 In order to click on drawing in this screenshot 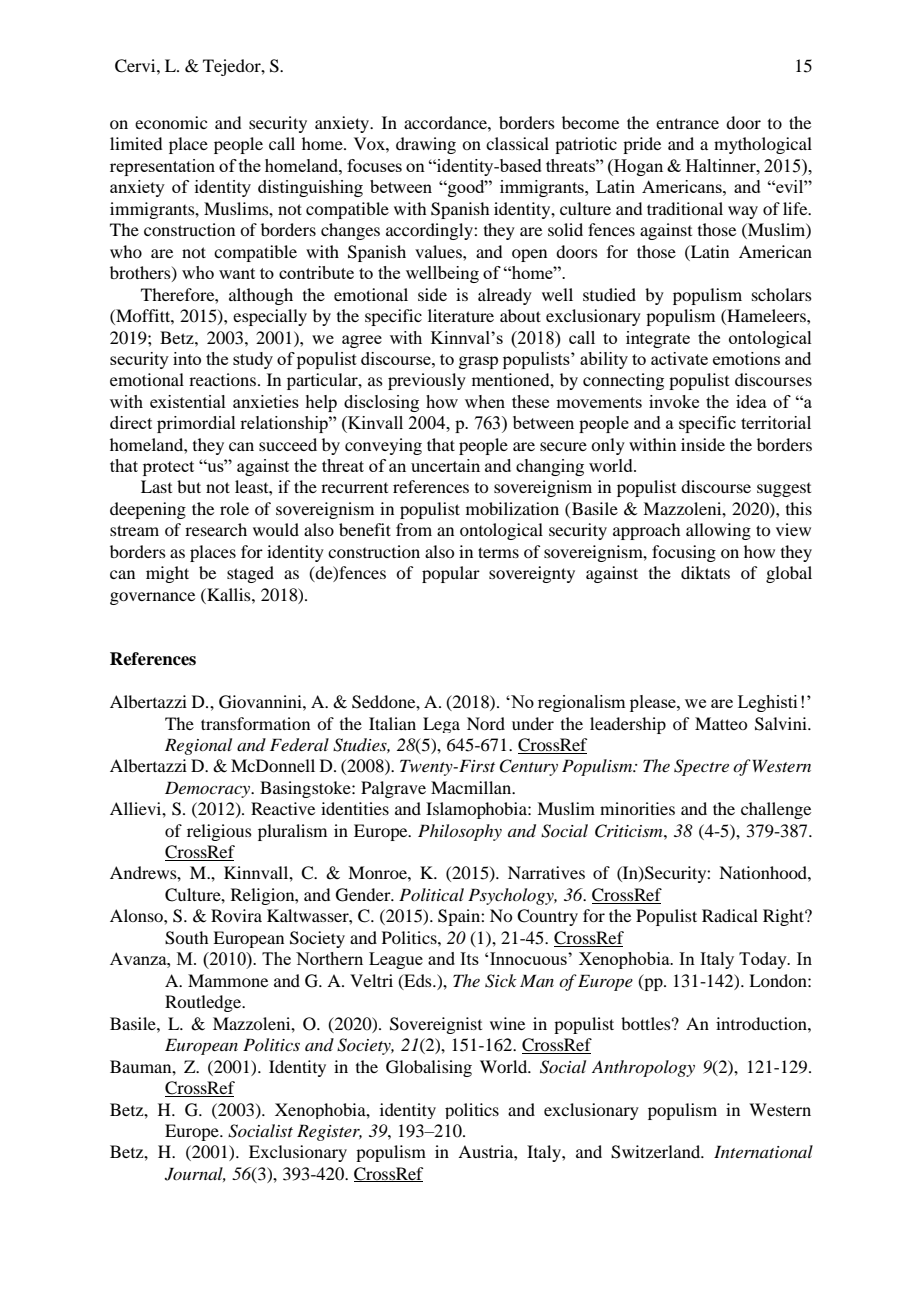, I will do `click(426, 145)`.
